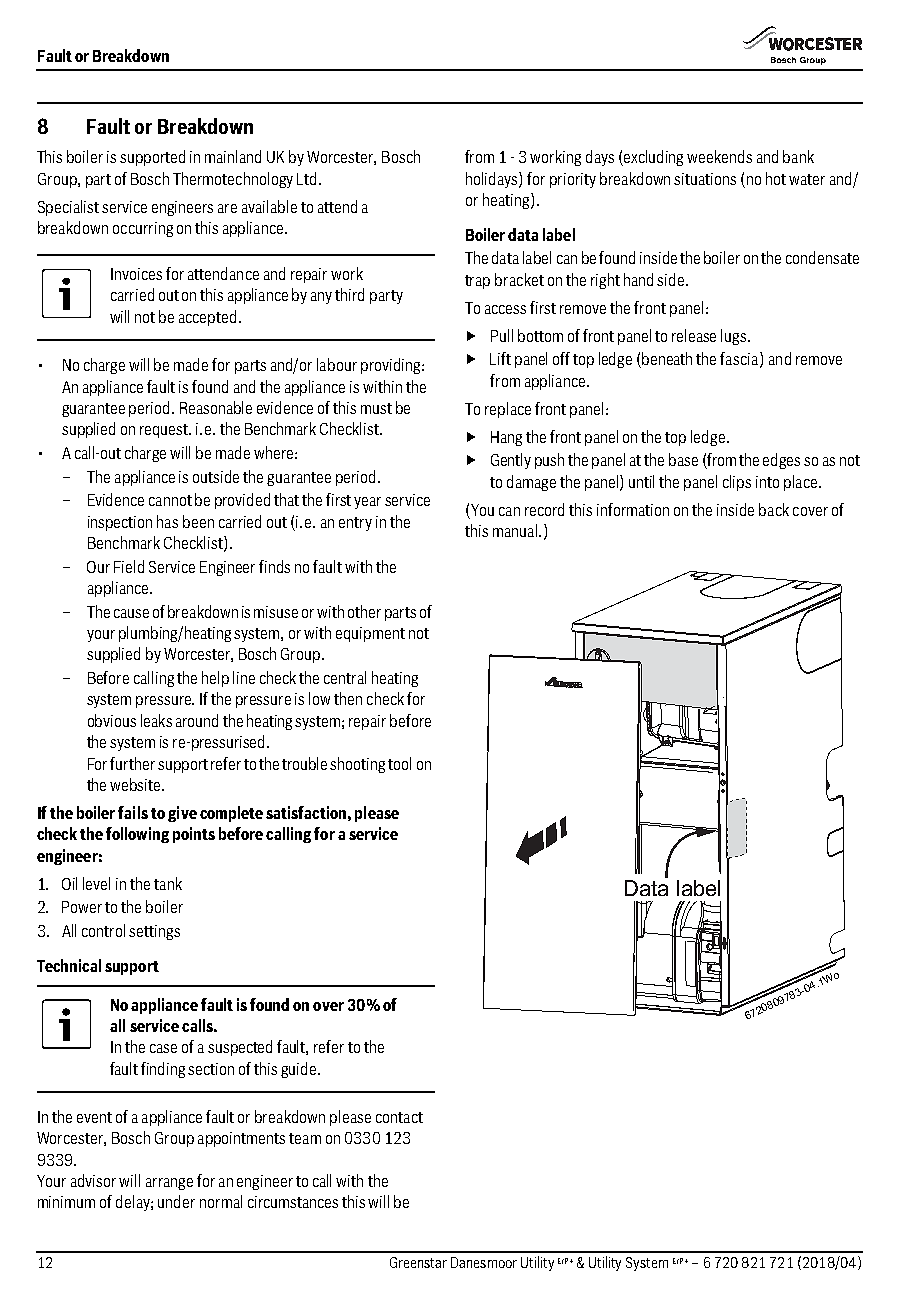 This page has height=1315, width=924. Describe the element at coordinates (774, 509) in the page. I see `back` at that location.
